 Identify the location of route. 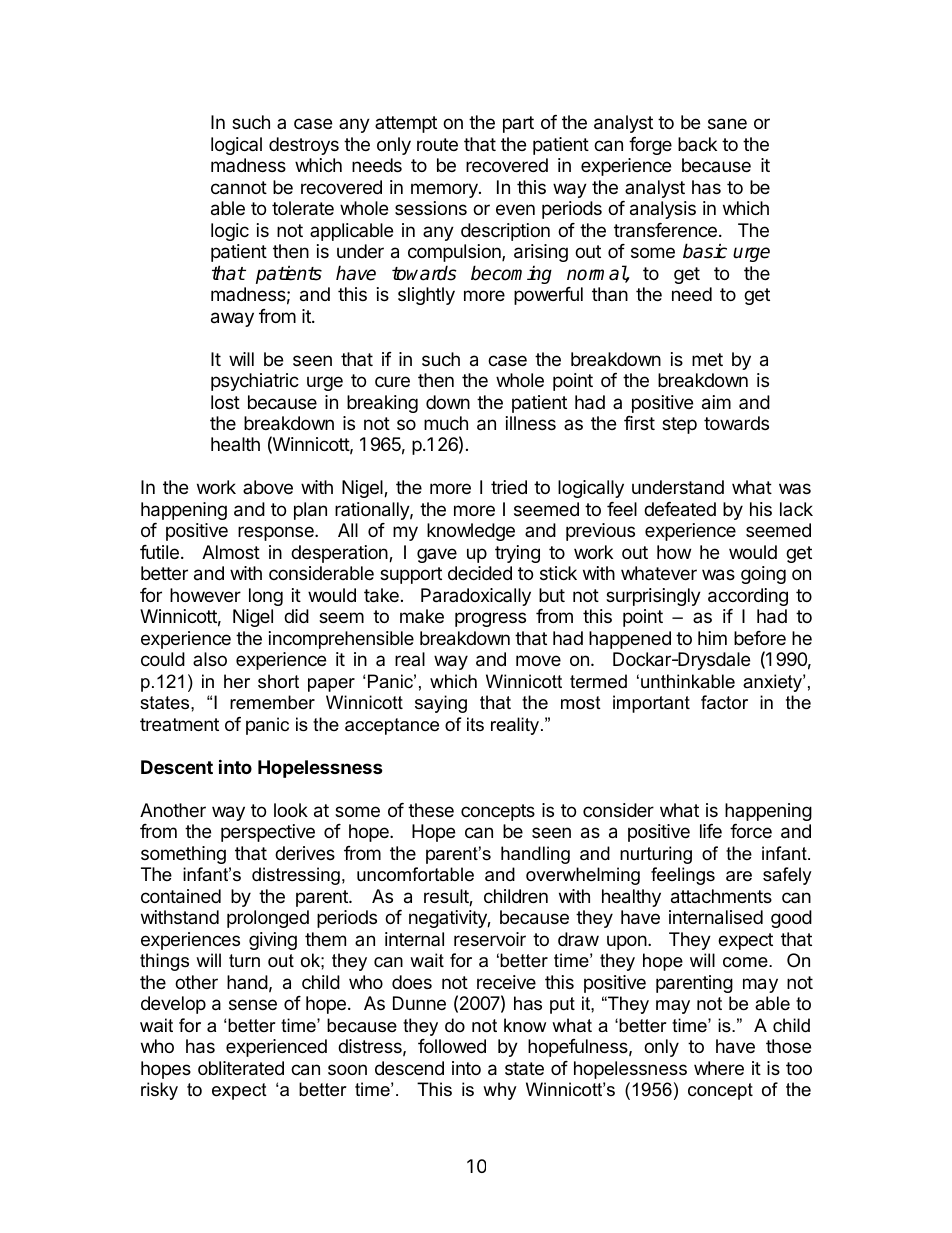
(437, 144).
